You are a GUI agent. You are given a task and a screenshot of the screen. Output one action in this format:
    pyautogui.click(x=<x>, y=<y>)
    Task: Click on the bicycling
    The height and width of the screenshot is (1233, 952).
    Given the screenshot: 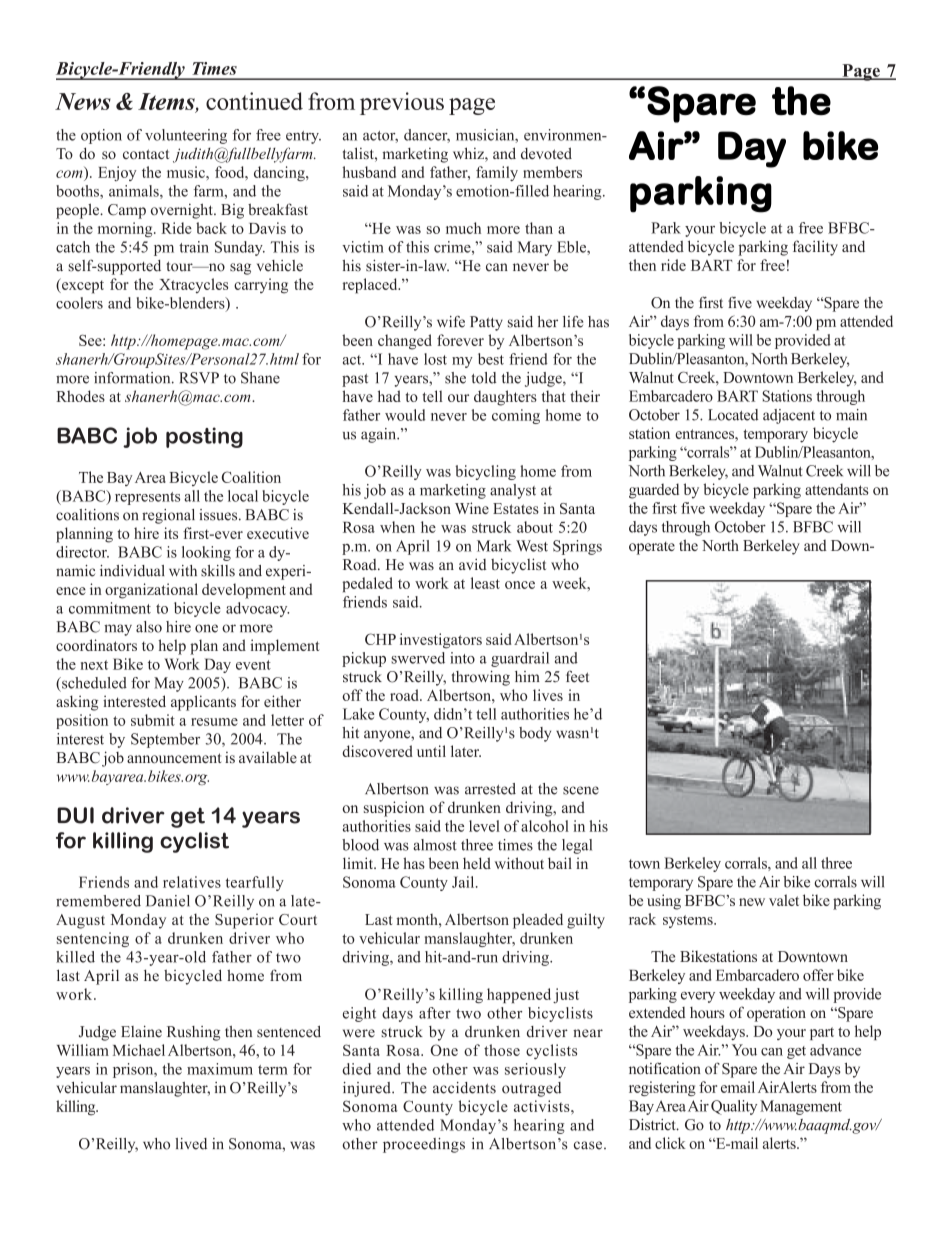 What is the action you would take?
    pyautogui.click(x=485, y=472)
